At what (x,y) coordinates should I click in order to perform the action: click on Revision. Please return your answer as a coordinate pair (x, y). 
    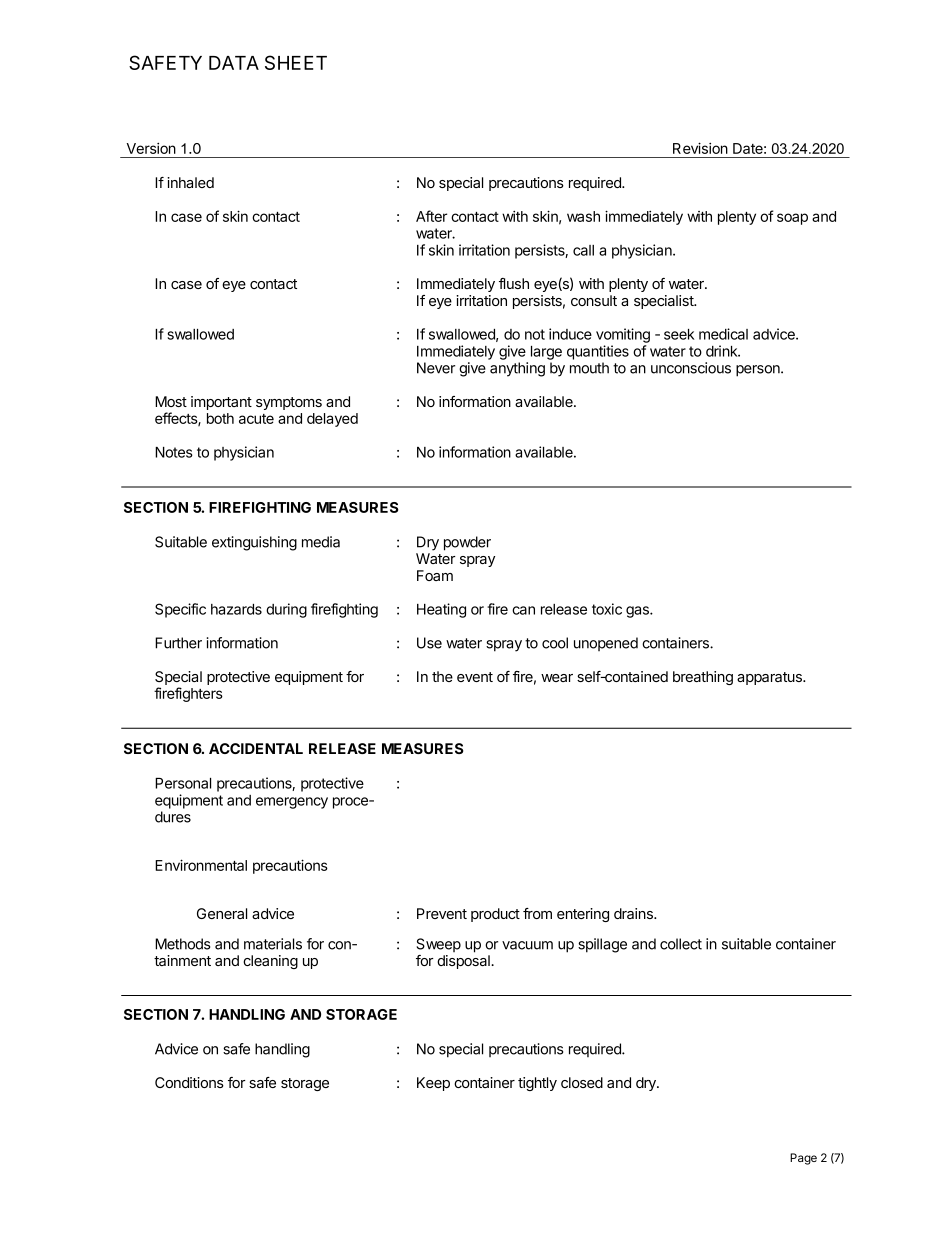
    Looking at the image, I should click on (700, 148).
